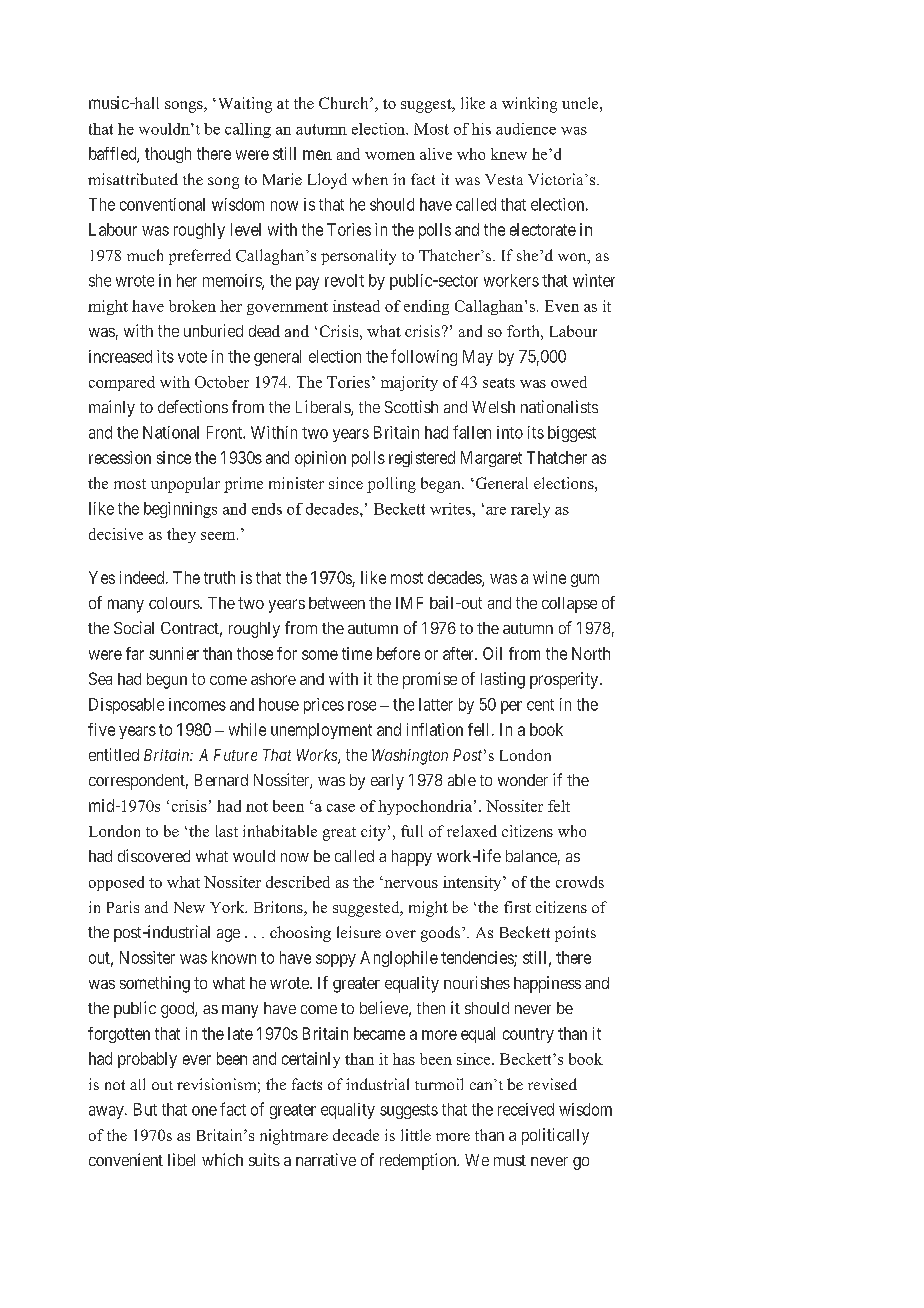 Image resolution: width=924 pixels, height=1308 pixels. Describe the element at coordinates (168, 155) in the document. I see `though` at that location.
